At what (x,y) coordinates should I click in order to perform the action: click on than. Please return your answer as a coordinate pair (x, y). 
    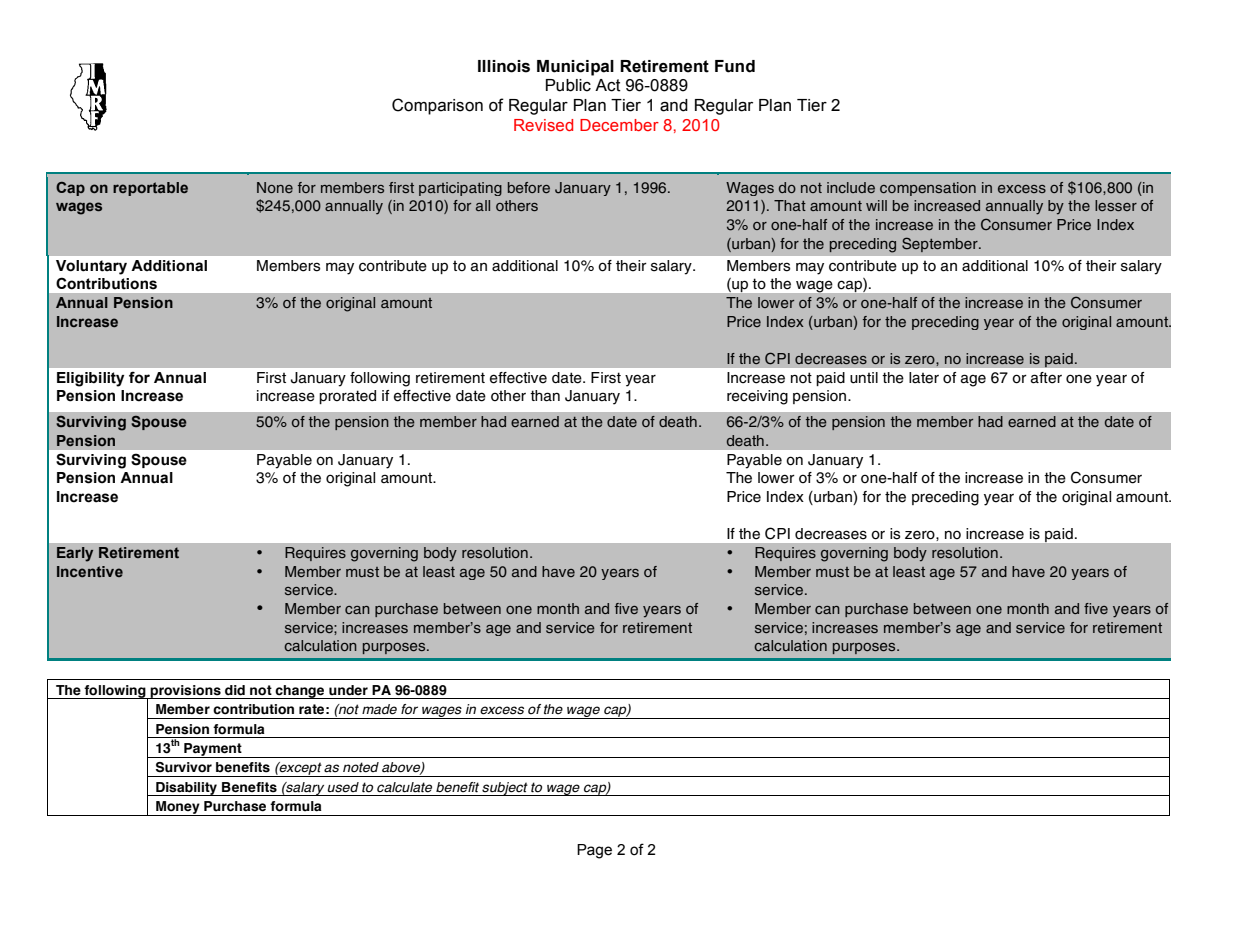
    Looking at the image, I should click on (545, 396).
